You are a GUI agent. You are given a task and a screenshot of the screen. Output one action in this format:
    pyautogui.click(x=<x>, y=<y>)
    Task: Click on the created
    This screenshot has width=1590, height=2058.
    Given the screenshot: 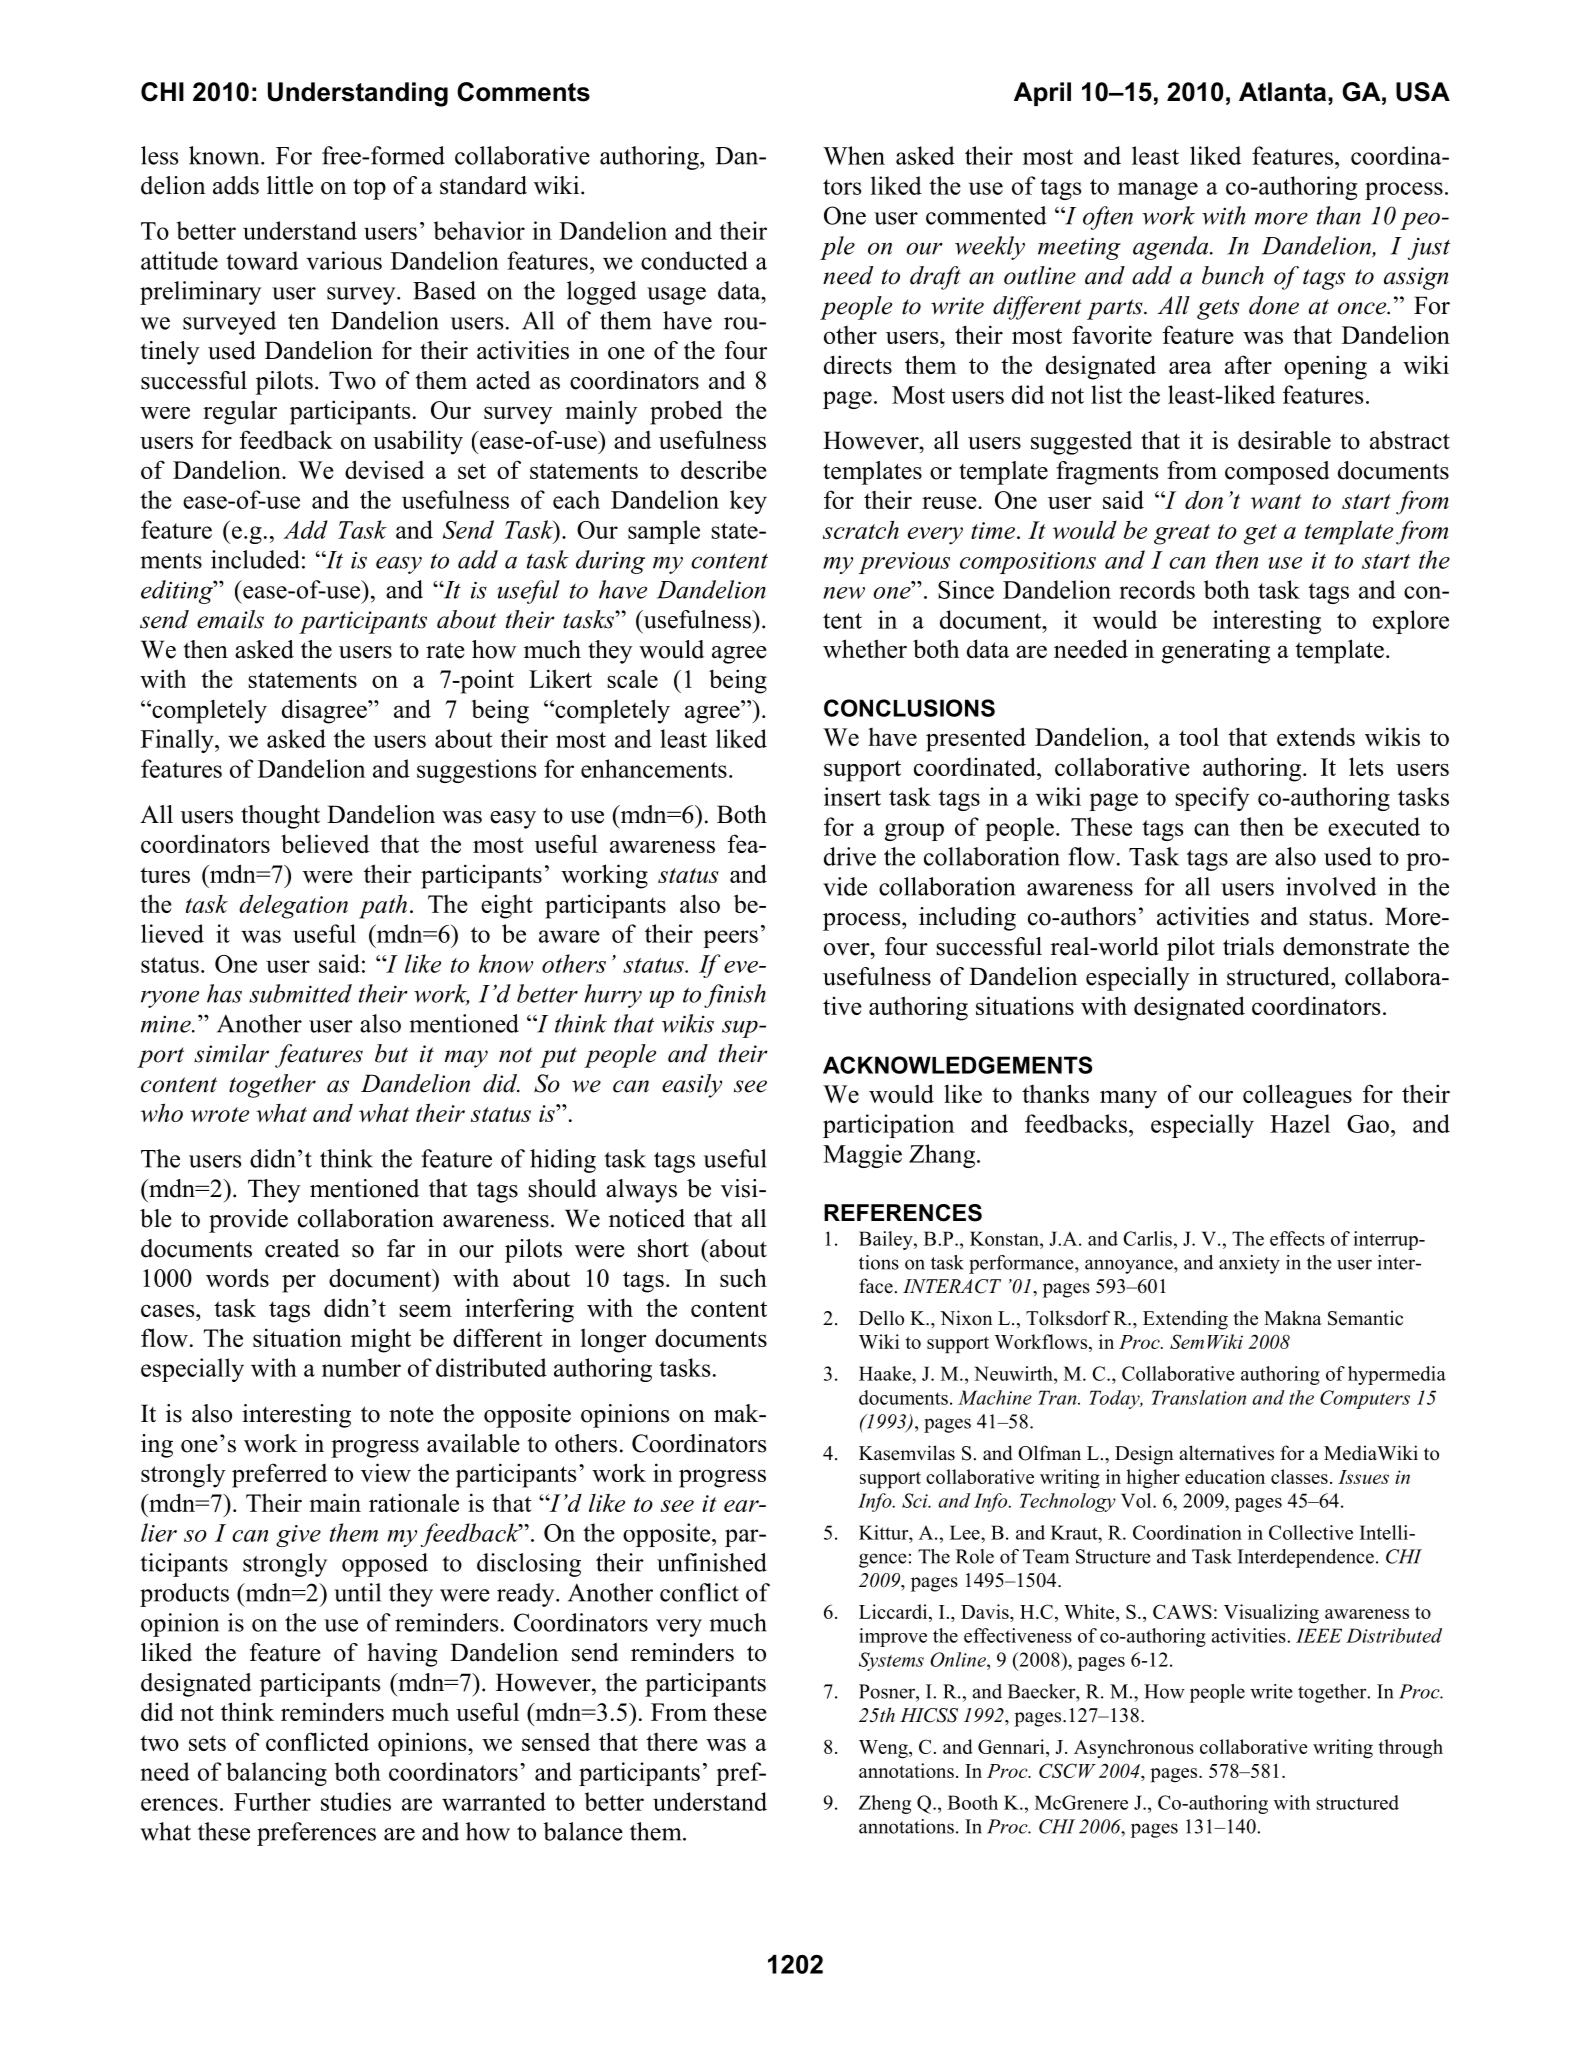 What is the action you would take?
    pyautogui.click(x=302, y=1248)
